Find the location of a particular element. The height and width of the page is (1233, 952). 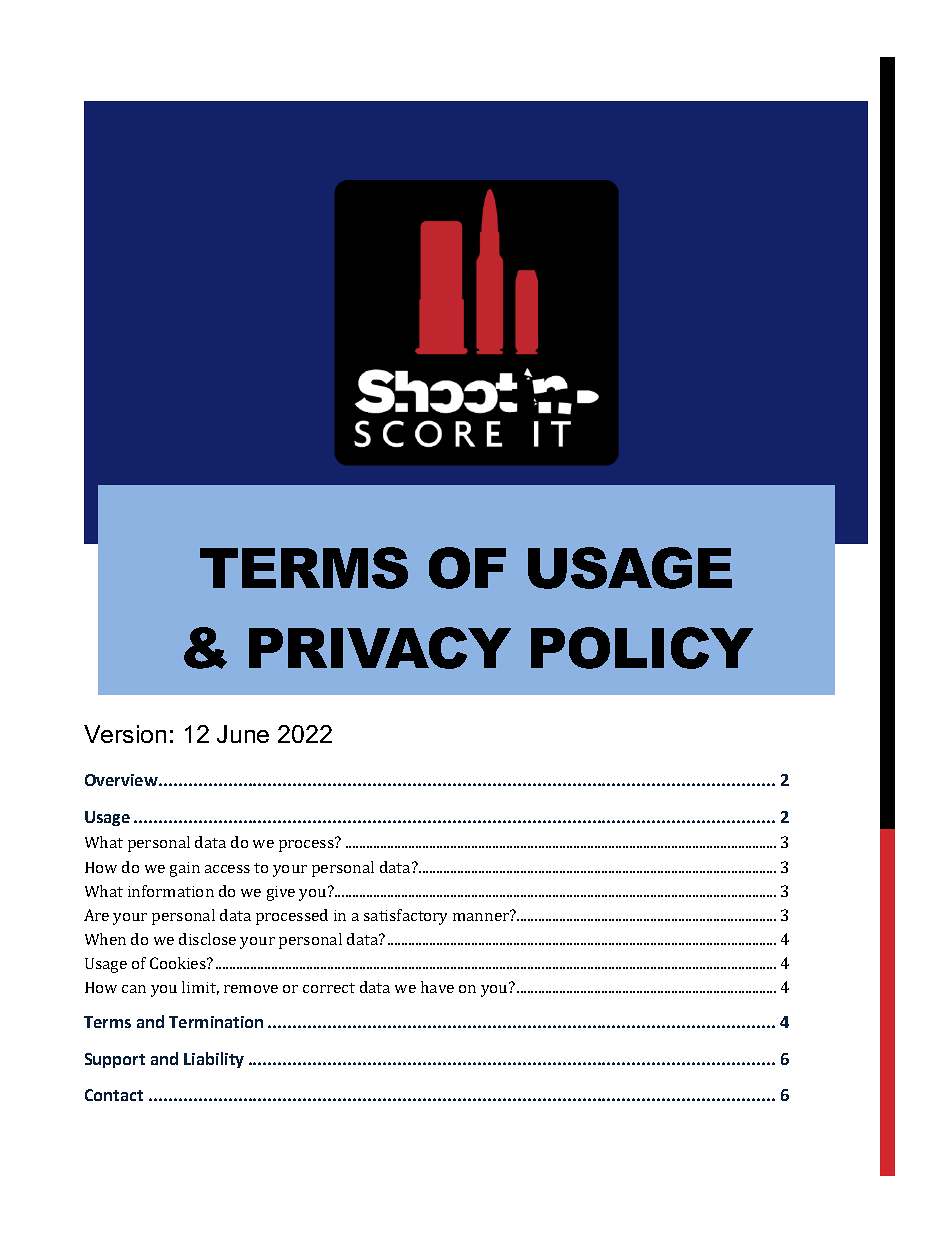

Liability is located at coordinates (214, 1060).
